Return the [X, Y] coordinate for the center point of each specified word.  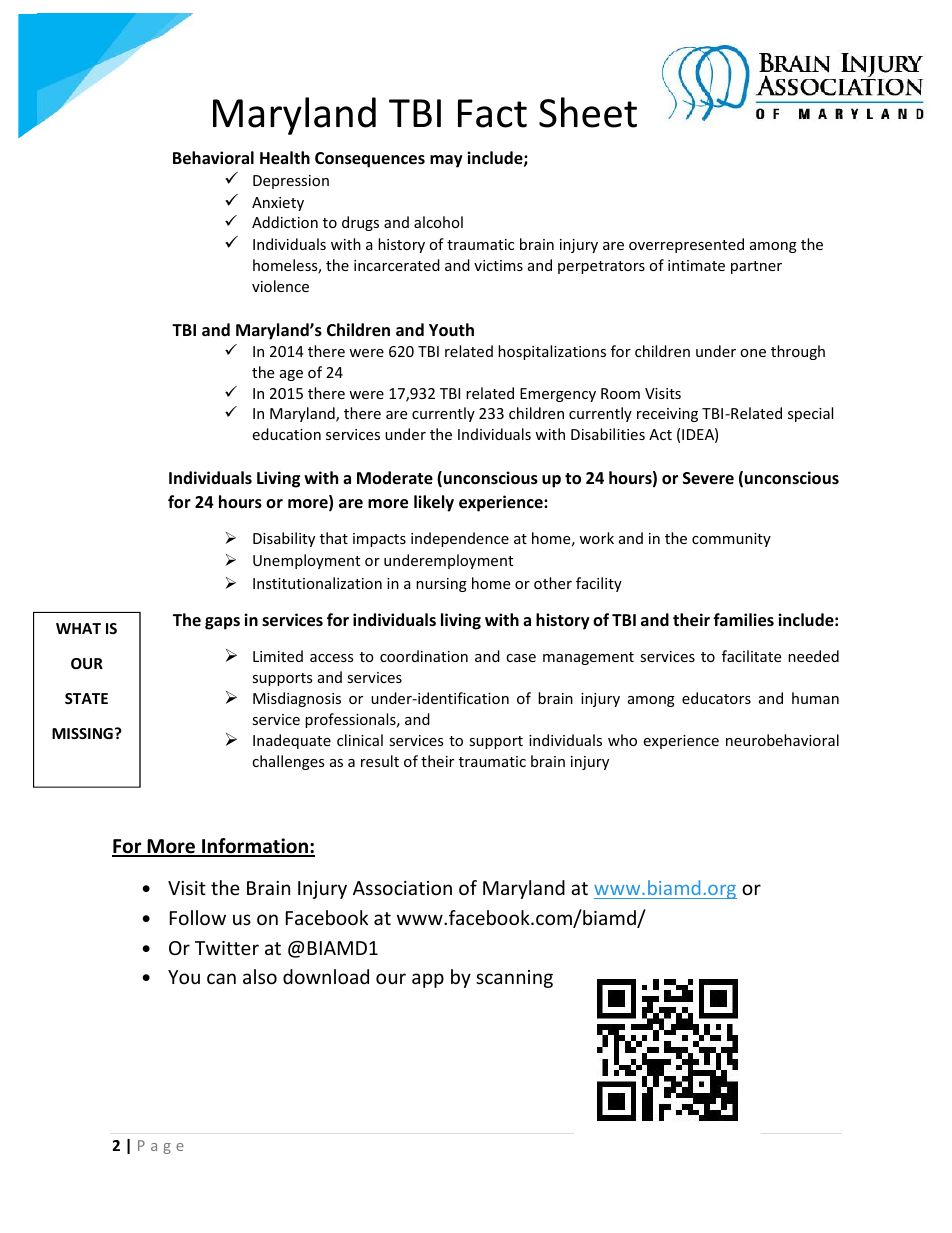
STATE [86, 698]
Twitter [227, 948]
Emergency [558, 395]
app [428, 980]
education [286, 434]
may [446, 161]
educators [716, 698]
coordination [424, 656]
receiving [667, 415]
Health [285, 158]
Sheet [588, 112]
